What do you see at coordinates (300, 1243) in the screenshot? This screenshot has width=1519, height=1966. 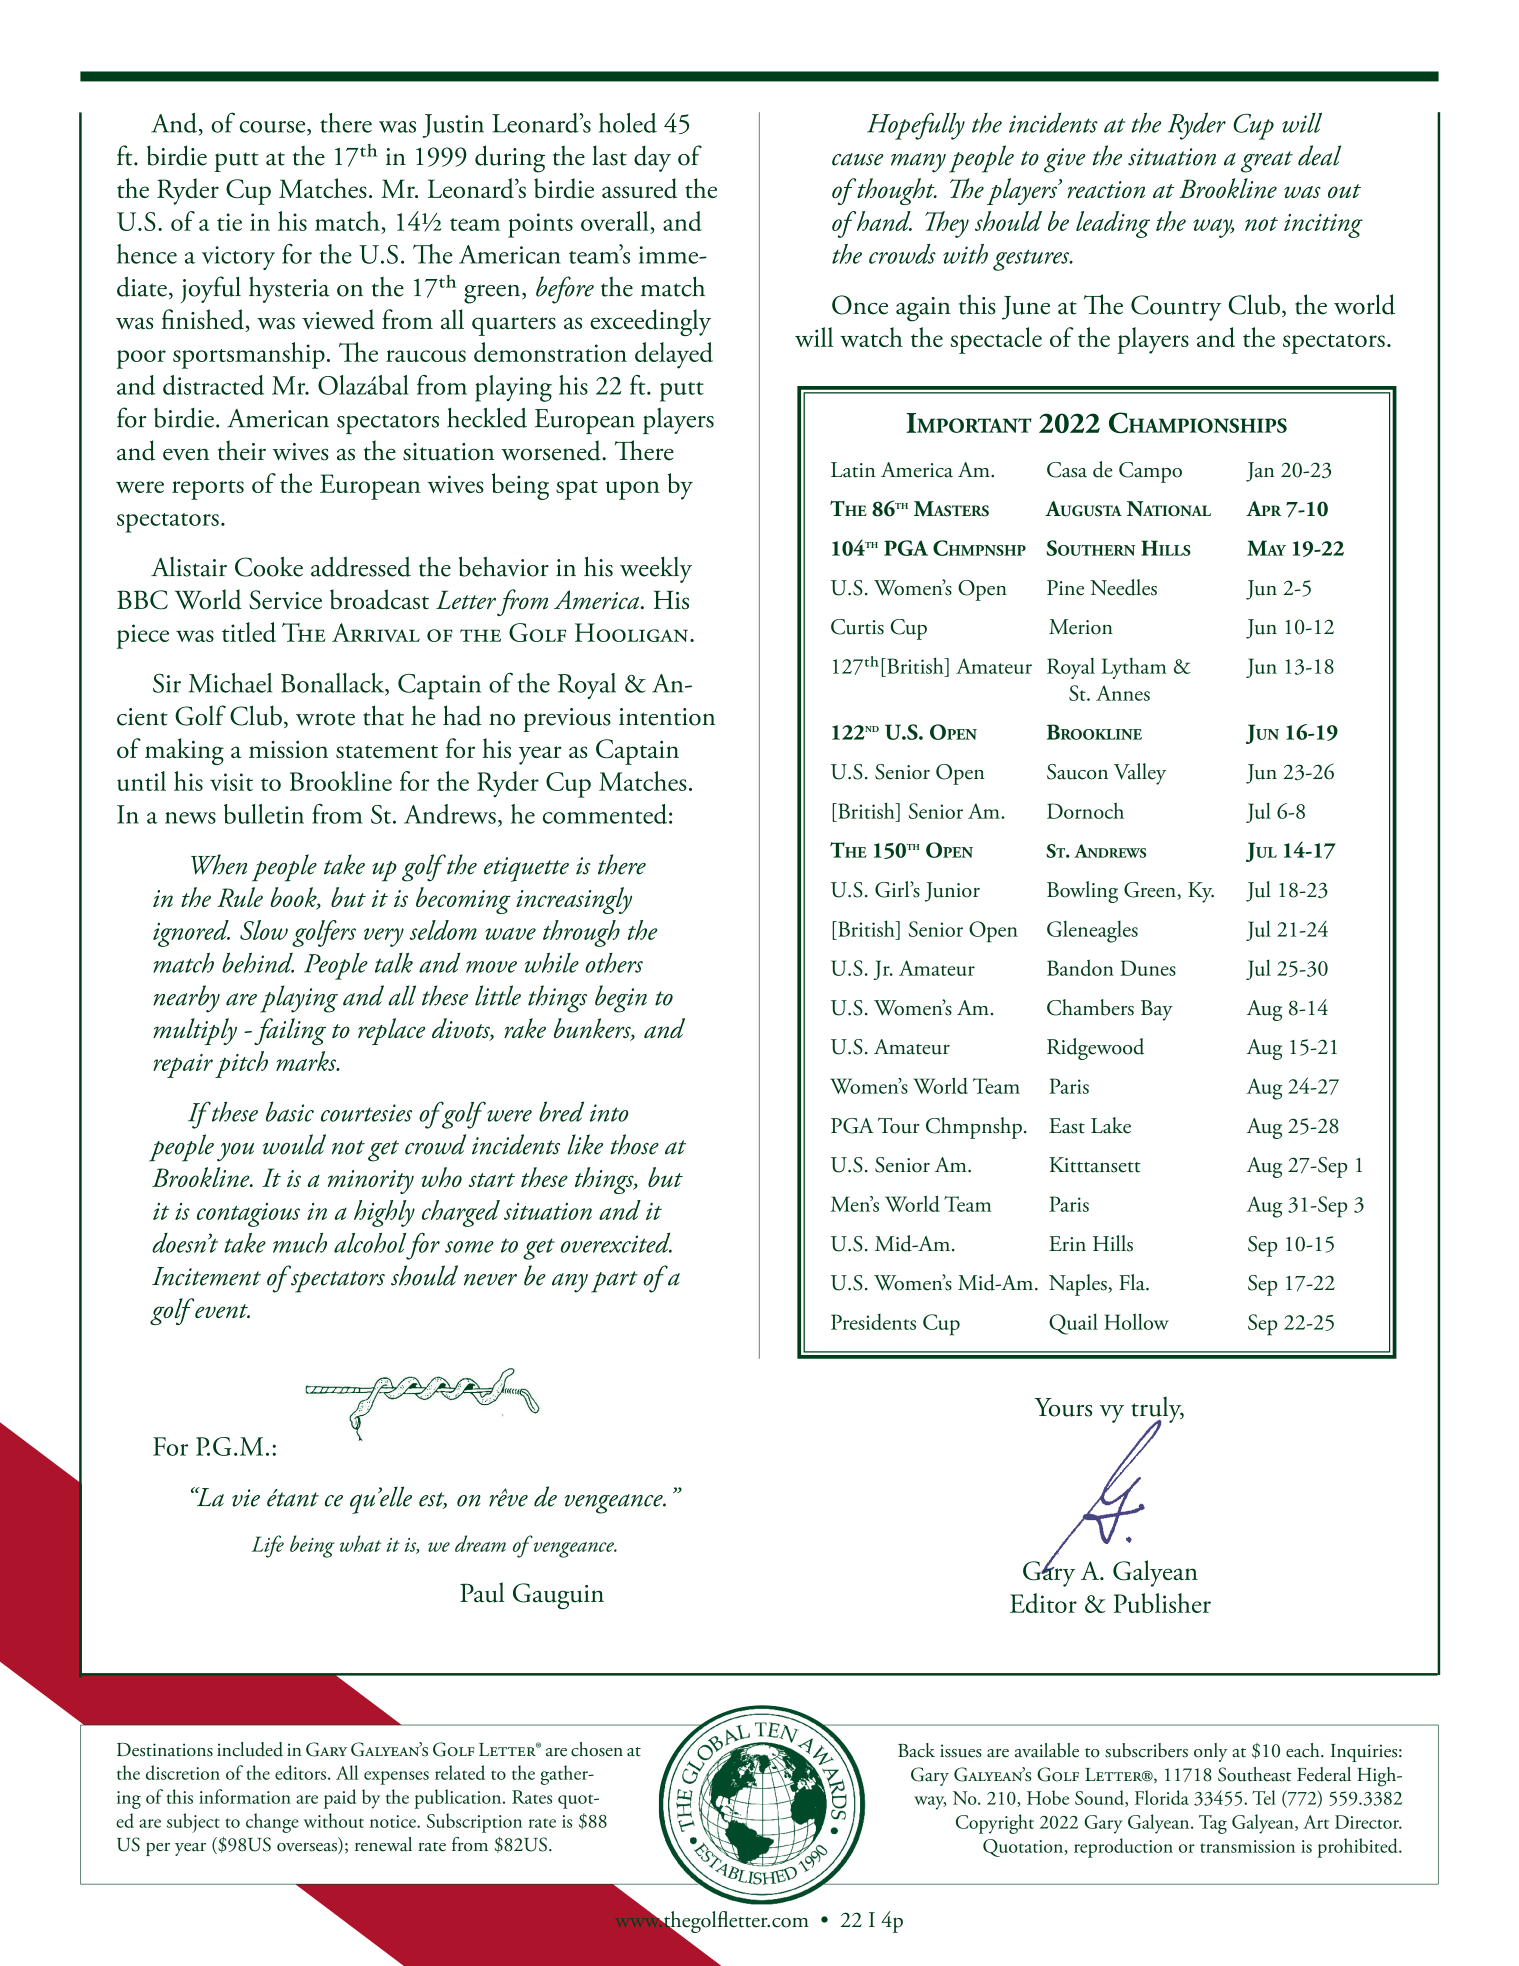 I see `much` at bounding box center [300, 1243].
